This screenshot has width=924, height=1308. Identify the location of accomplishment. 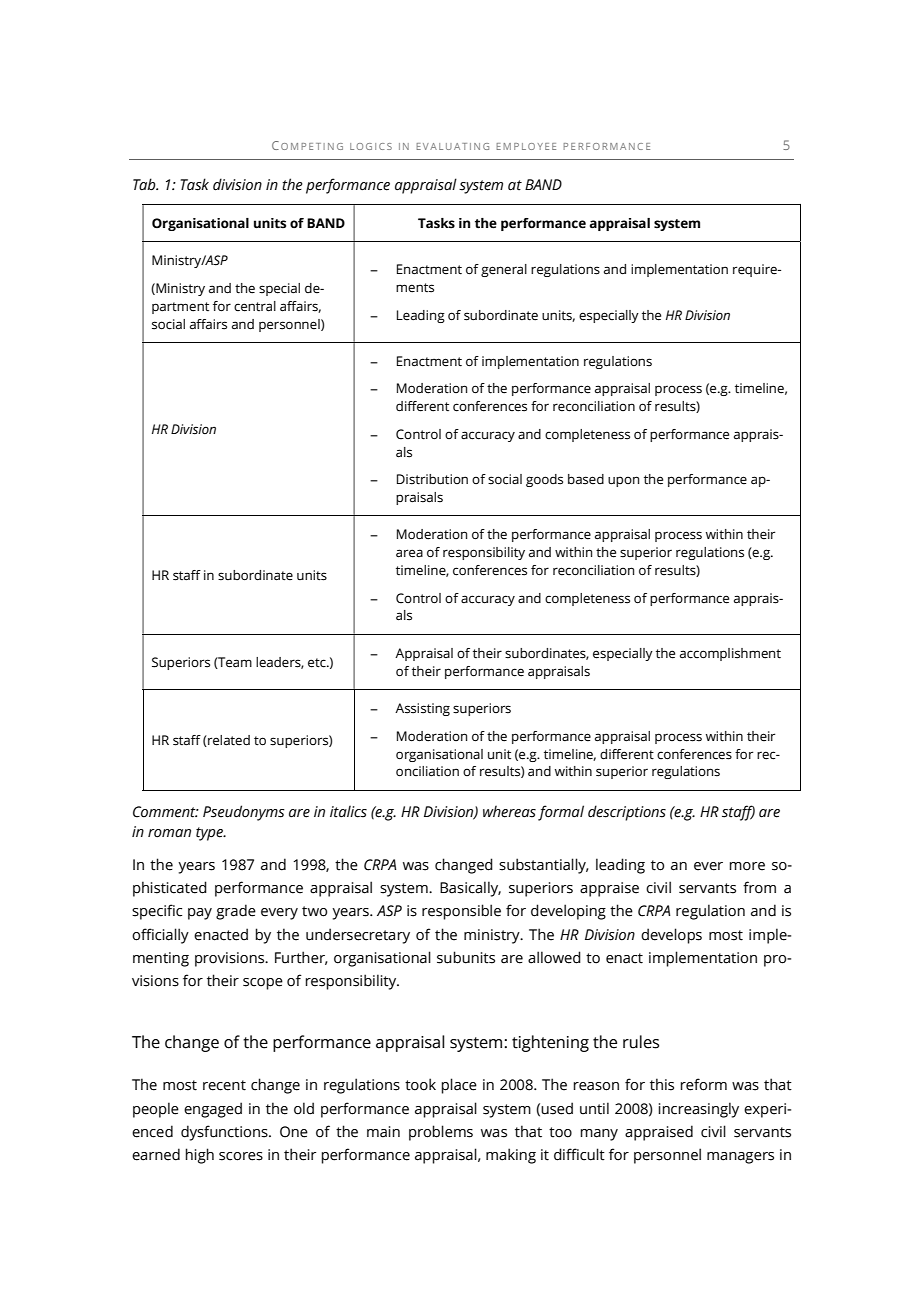
(730, 654).
